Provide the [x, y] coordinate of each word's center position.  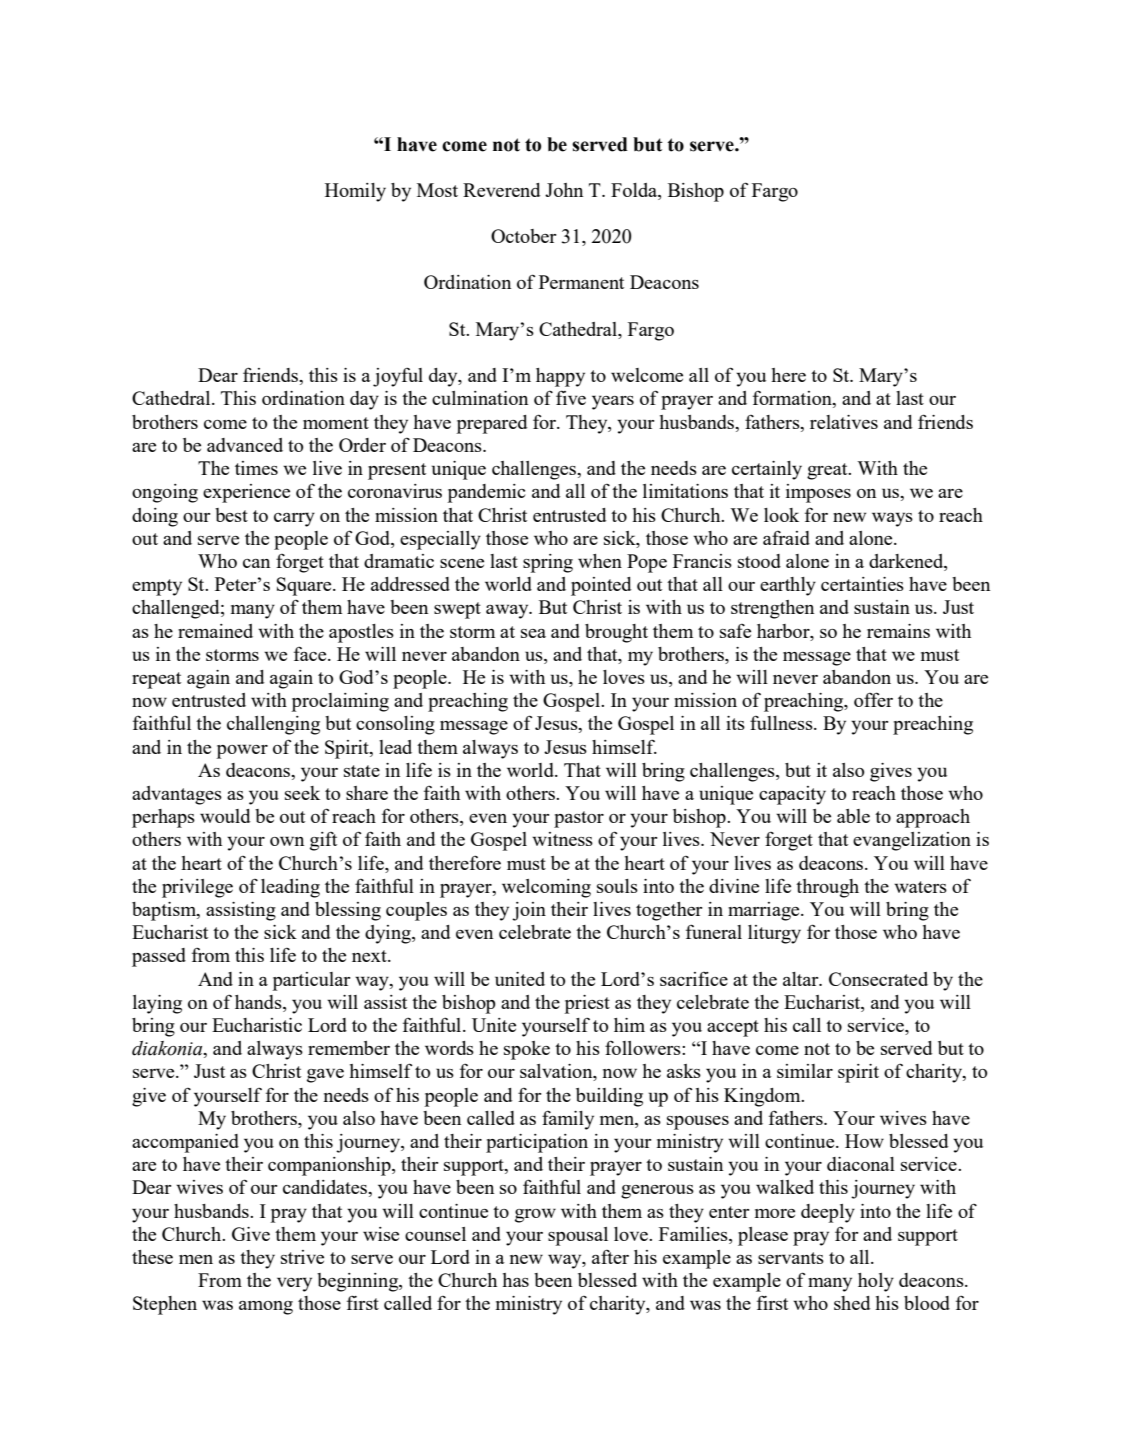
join [529, 911]
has [515, 1280]
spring [548, 563]
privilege [197, 888]
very [294, 1284]
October [524, 236]
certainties [862, 584]
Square [305, 586]
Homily [355, 192]
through [827, 888]
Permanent [581, 282]
